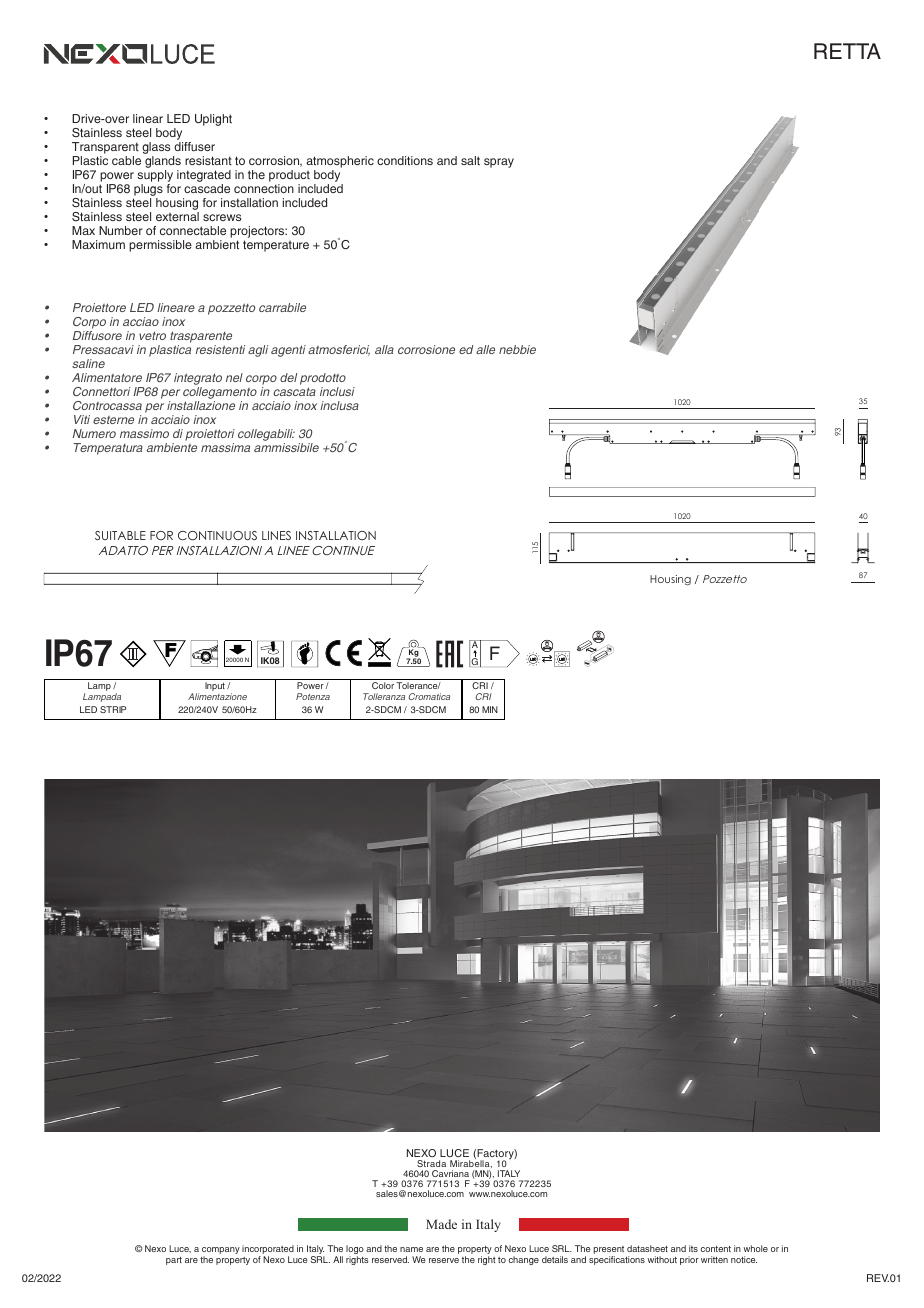  I want to click on its, so click(693, 1248).
